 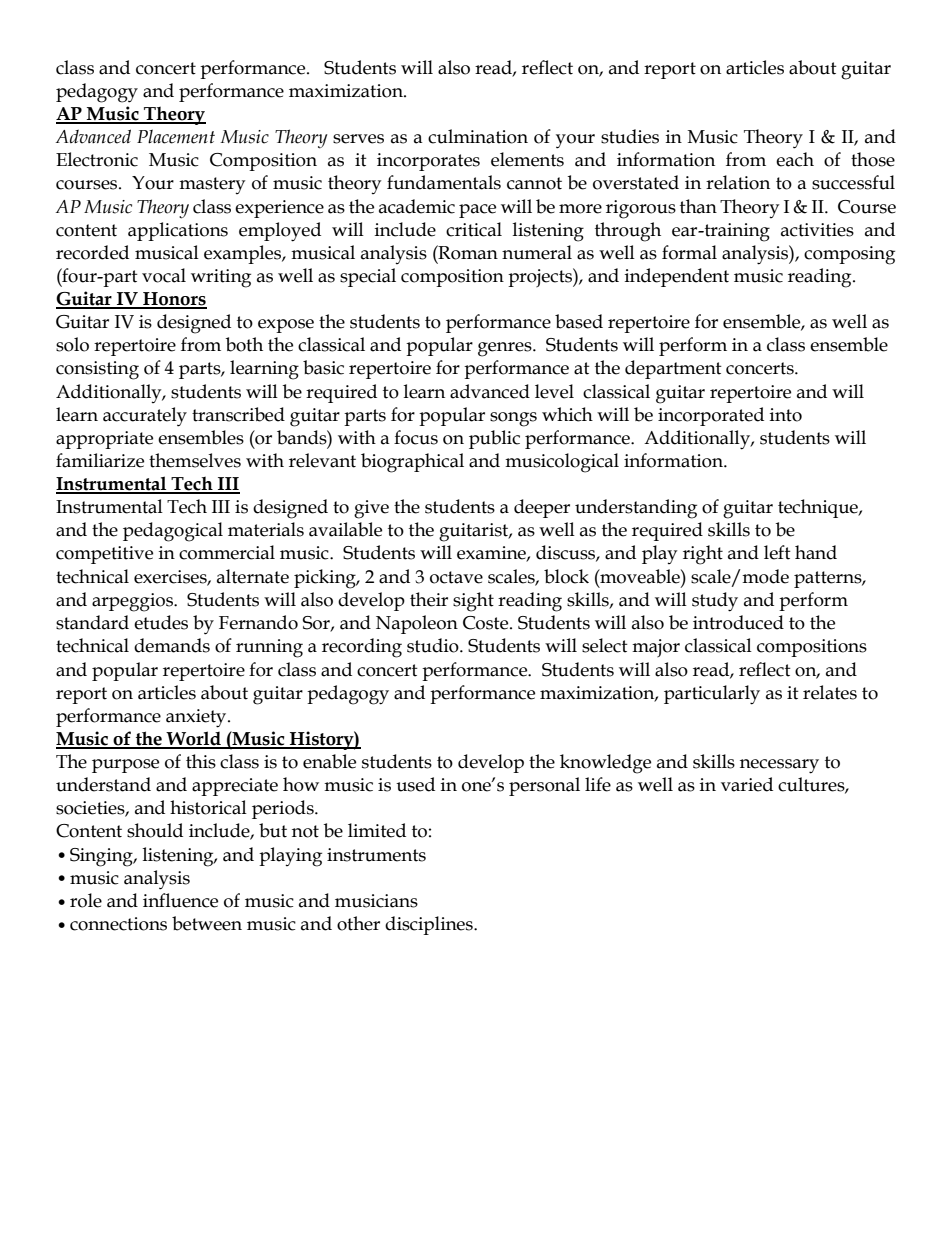 What do you see at coordinates (428, 162) in the screenshot?
I see `incorporates` at bounding box center [428, 162].
